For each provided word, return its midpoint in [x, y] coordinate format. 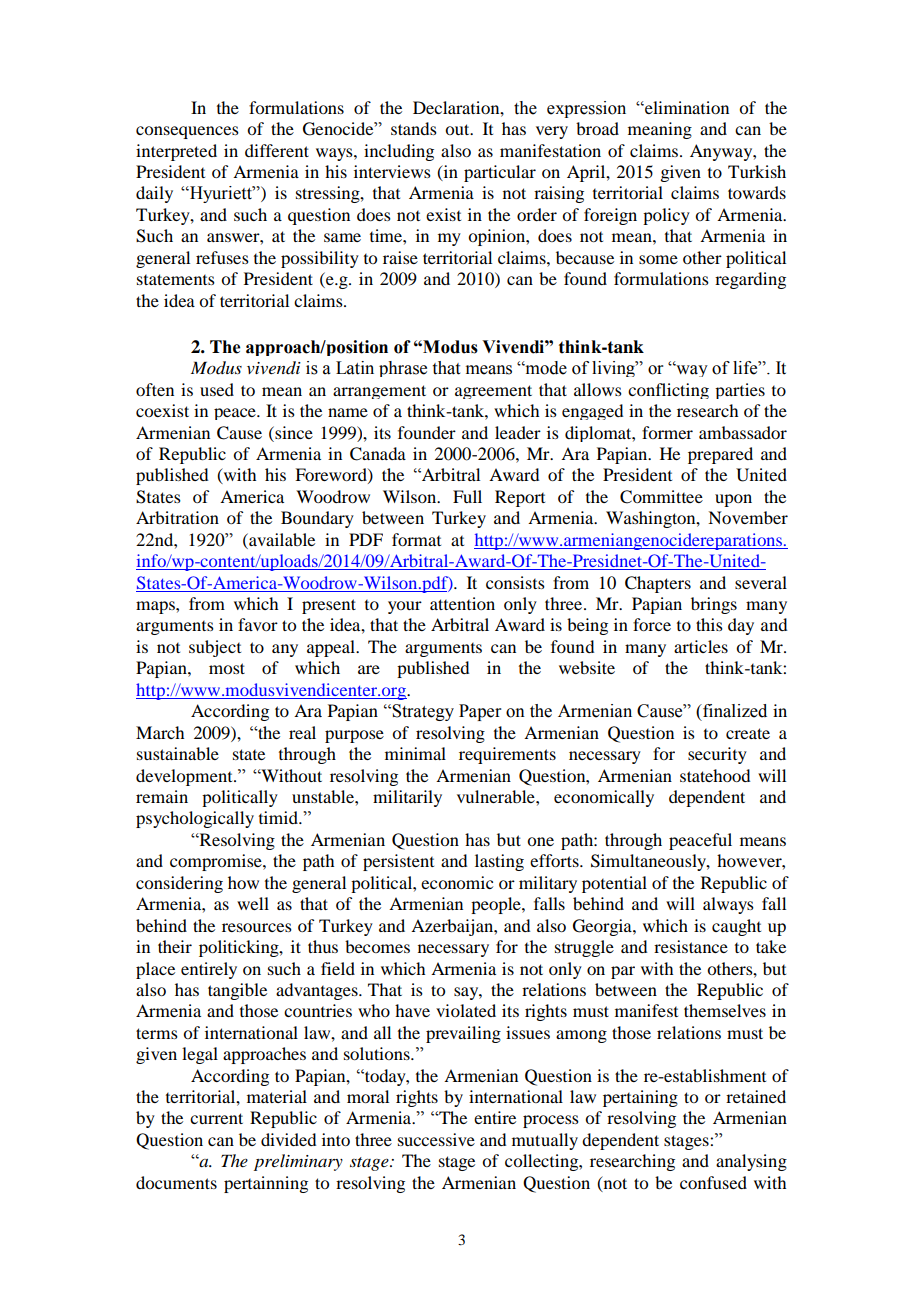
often [155, 389]
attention [462, 603]
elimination [686, 107]
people [497, 905]
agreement [493, 392]
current [216, 1118]
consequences [187, 132]
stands [414, 128]
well [253, 903]
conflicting [668, 391]
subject [215, 648]
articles [701, 646]
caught [736, 927]
